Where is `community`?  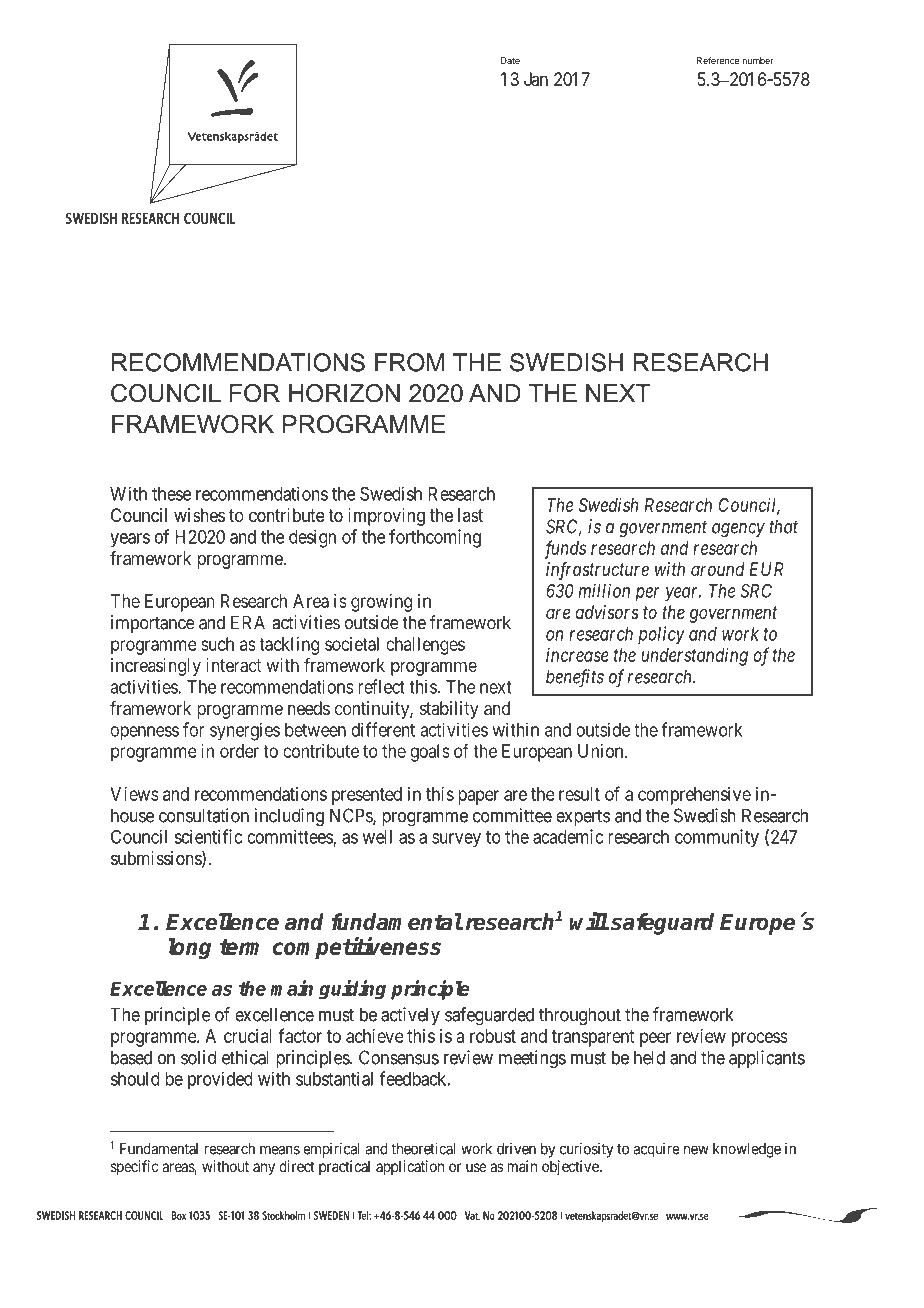 community is located at coordinates (717, 838).
